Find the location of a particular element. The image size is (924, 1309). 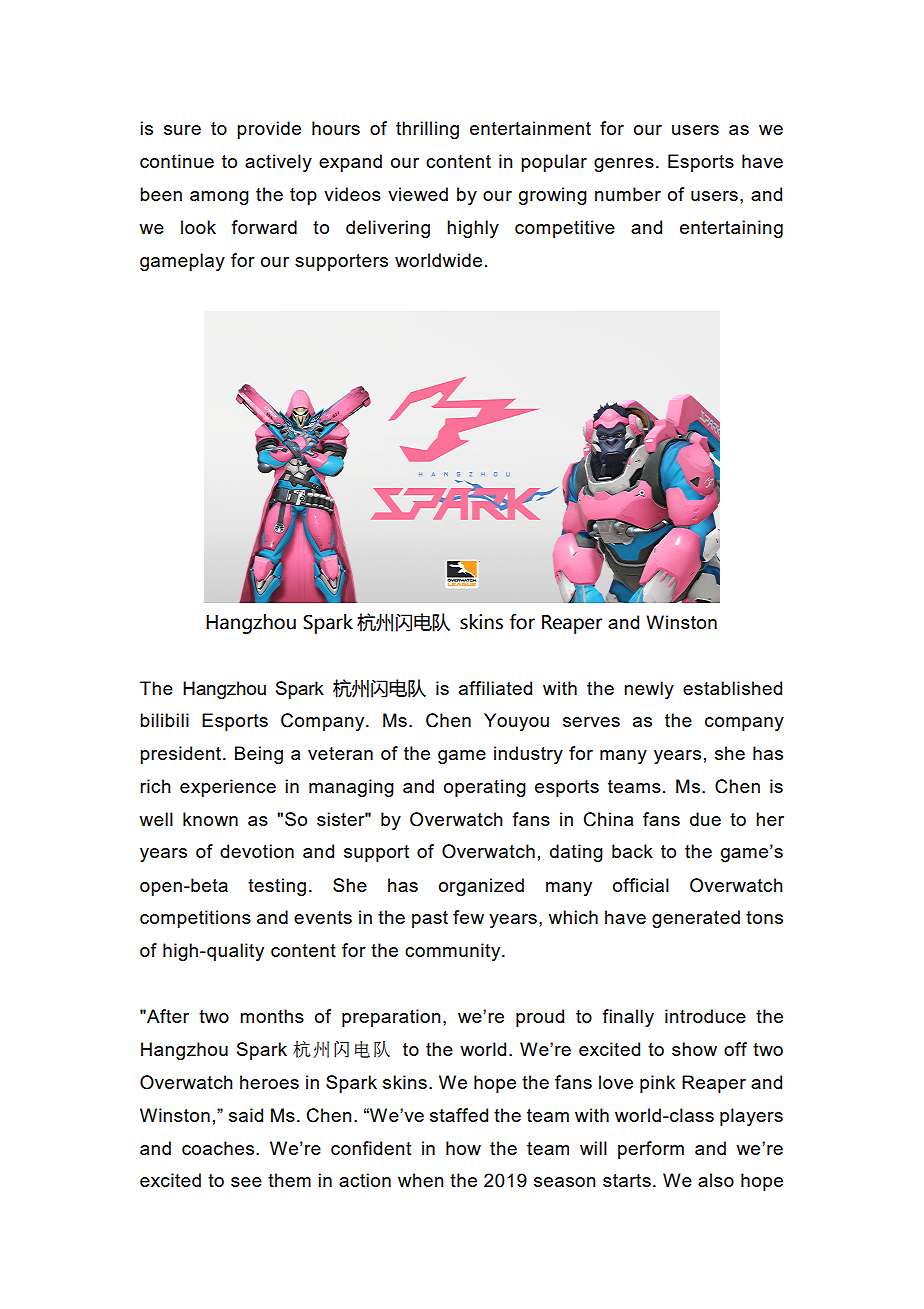

affiliated is located at coordinates (495, 688).
